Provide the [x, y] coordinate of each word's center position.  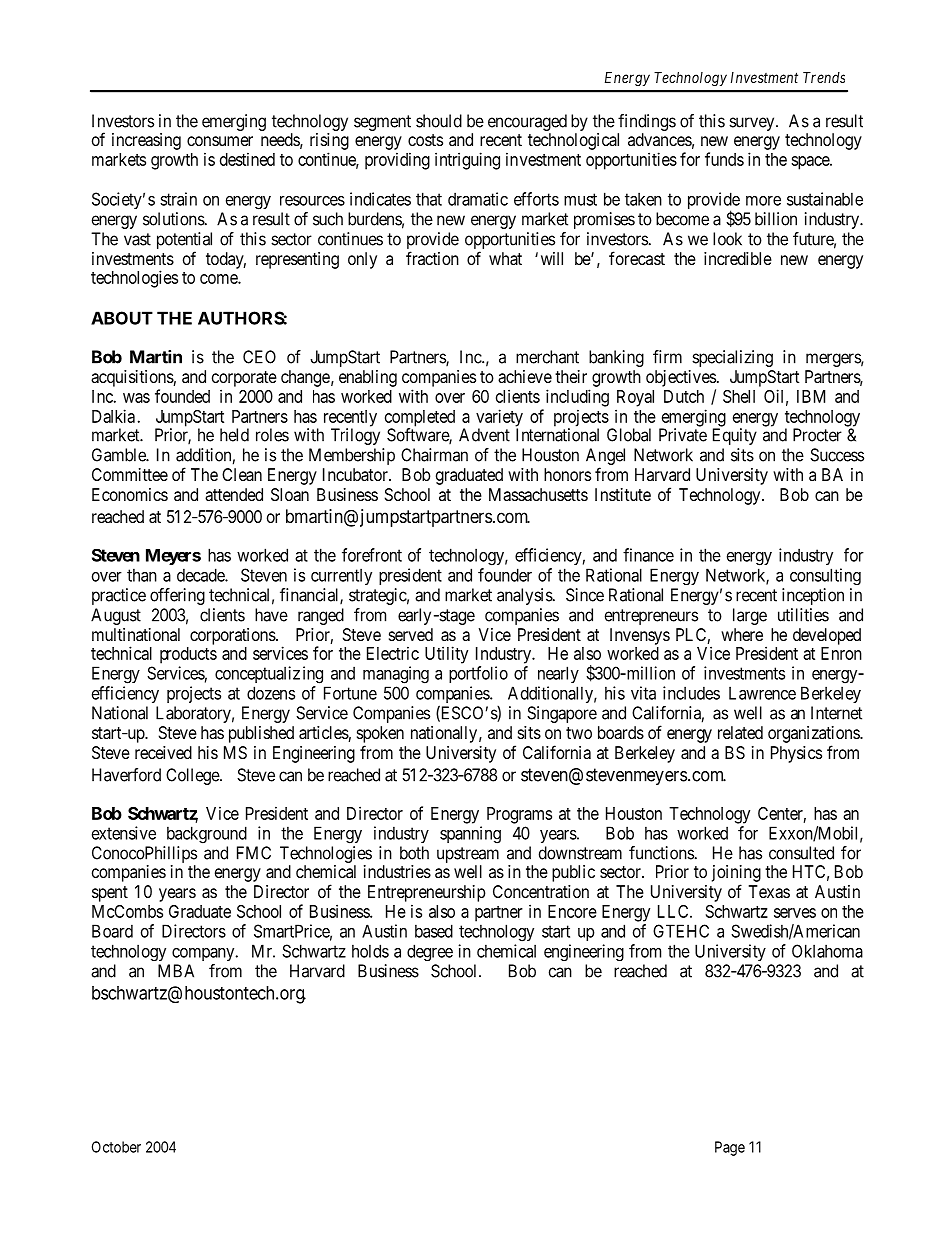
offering [177, 596]
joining [736, 873]
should [439, 121]
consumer [220, 141]
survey [753, 124]
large [750, 616]
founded [182, 396]
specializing [732, 358]
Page [730, 1148]
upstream [468, 856]
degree [430, 952]
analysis [525, 596]
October [116, 1147]
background [207, 835]
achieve [525, 376]
